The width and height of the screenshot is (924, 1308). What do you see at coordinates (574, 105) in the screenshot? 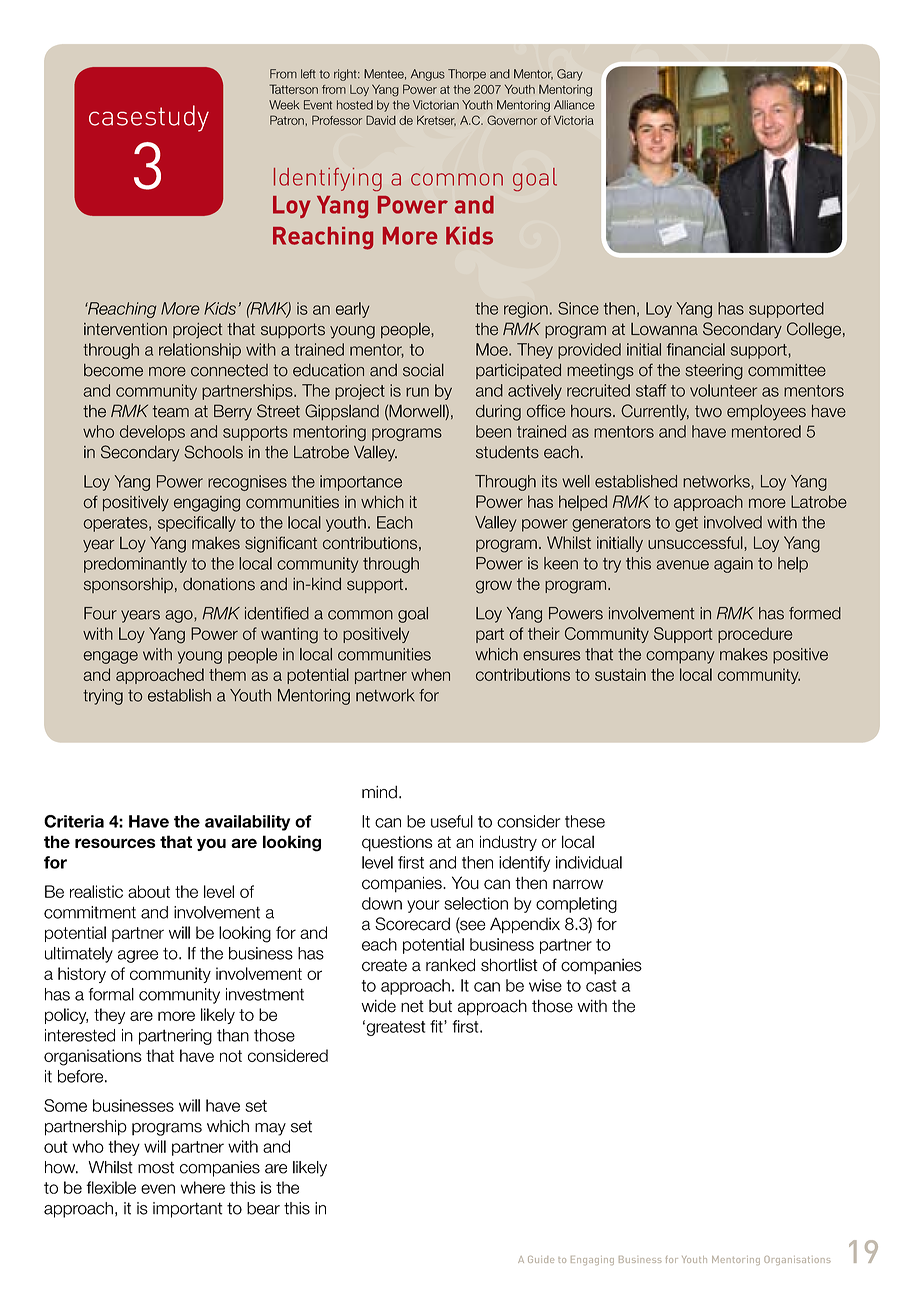
I see `Alliance` at bounding box center [574, 105].
